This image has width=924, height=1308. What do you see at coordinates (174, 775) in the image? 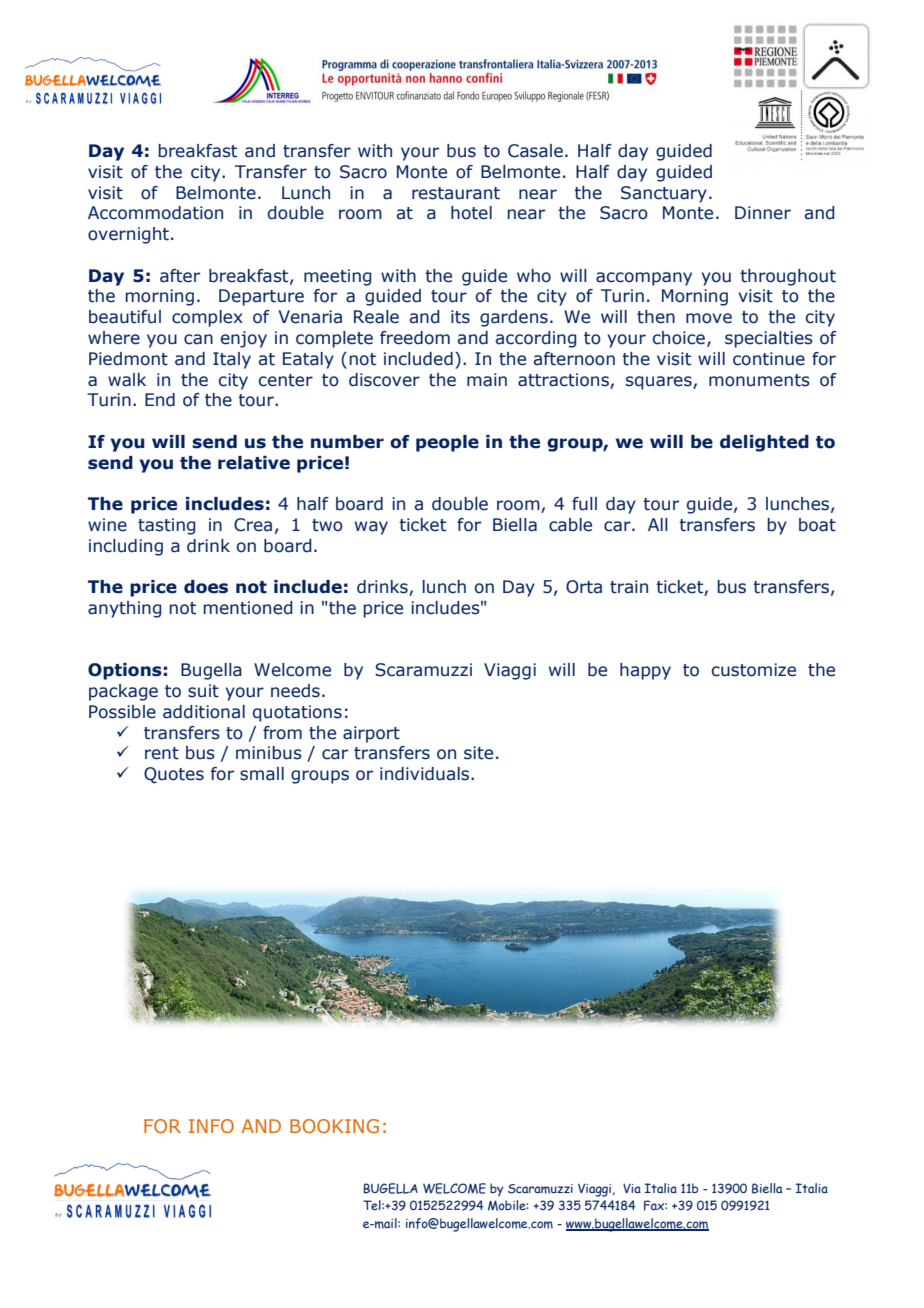
I see `Quotes` at bounding box center [174, 775].
